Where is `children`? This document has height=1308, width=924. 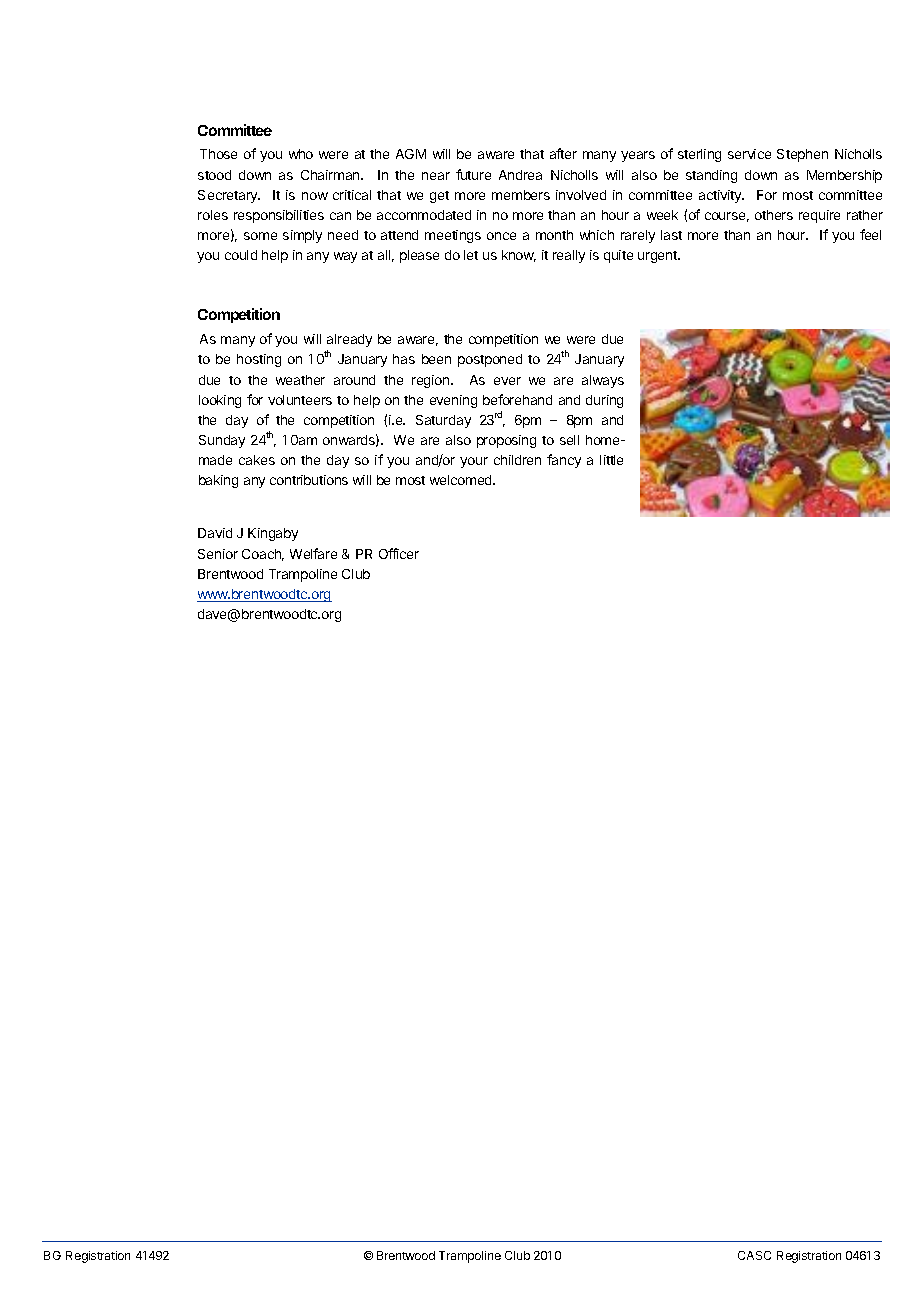 children is located at coordinates (517, 460).
